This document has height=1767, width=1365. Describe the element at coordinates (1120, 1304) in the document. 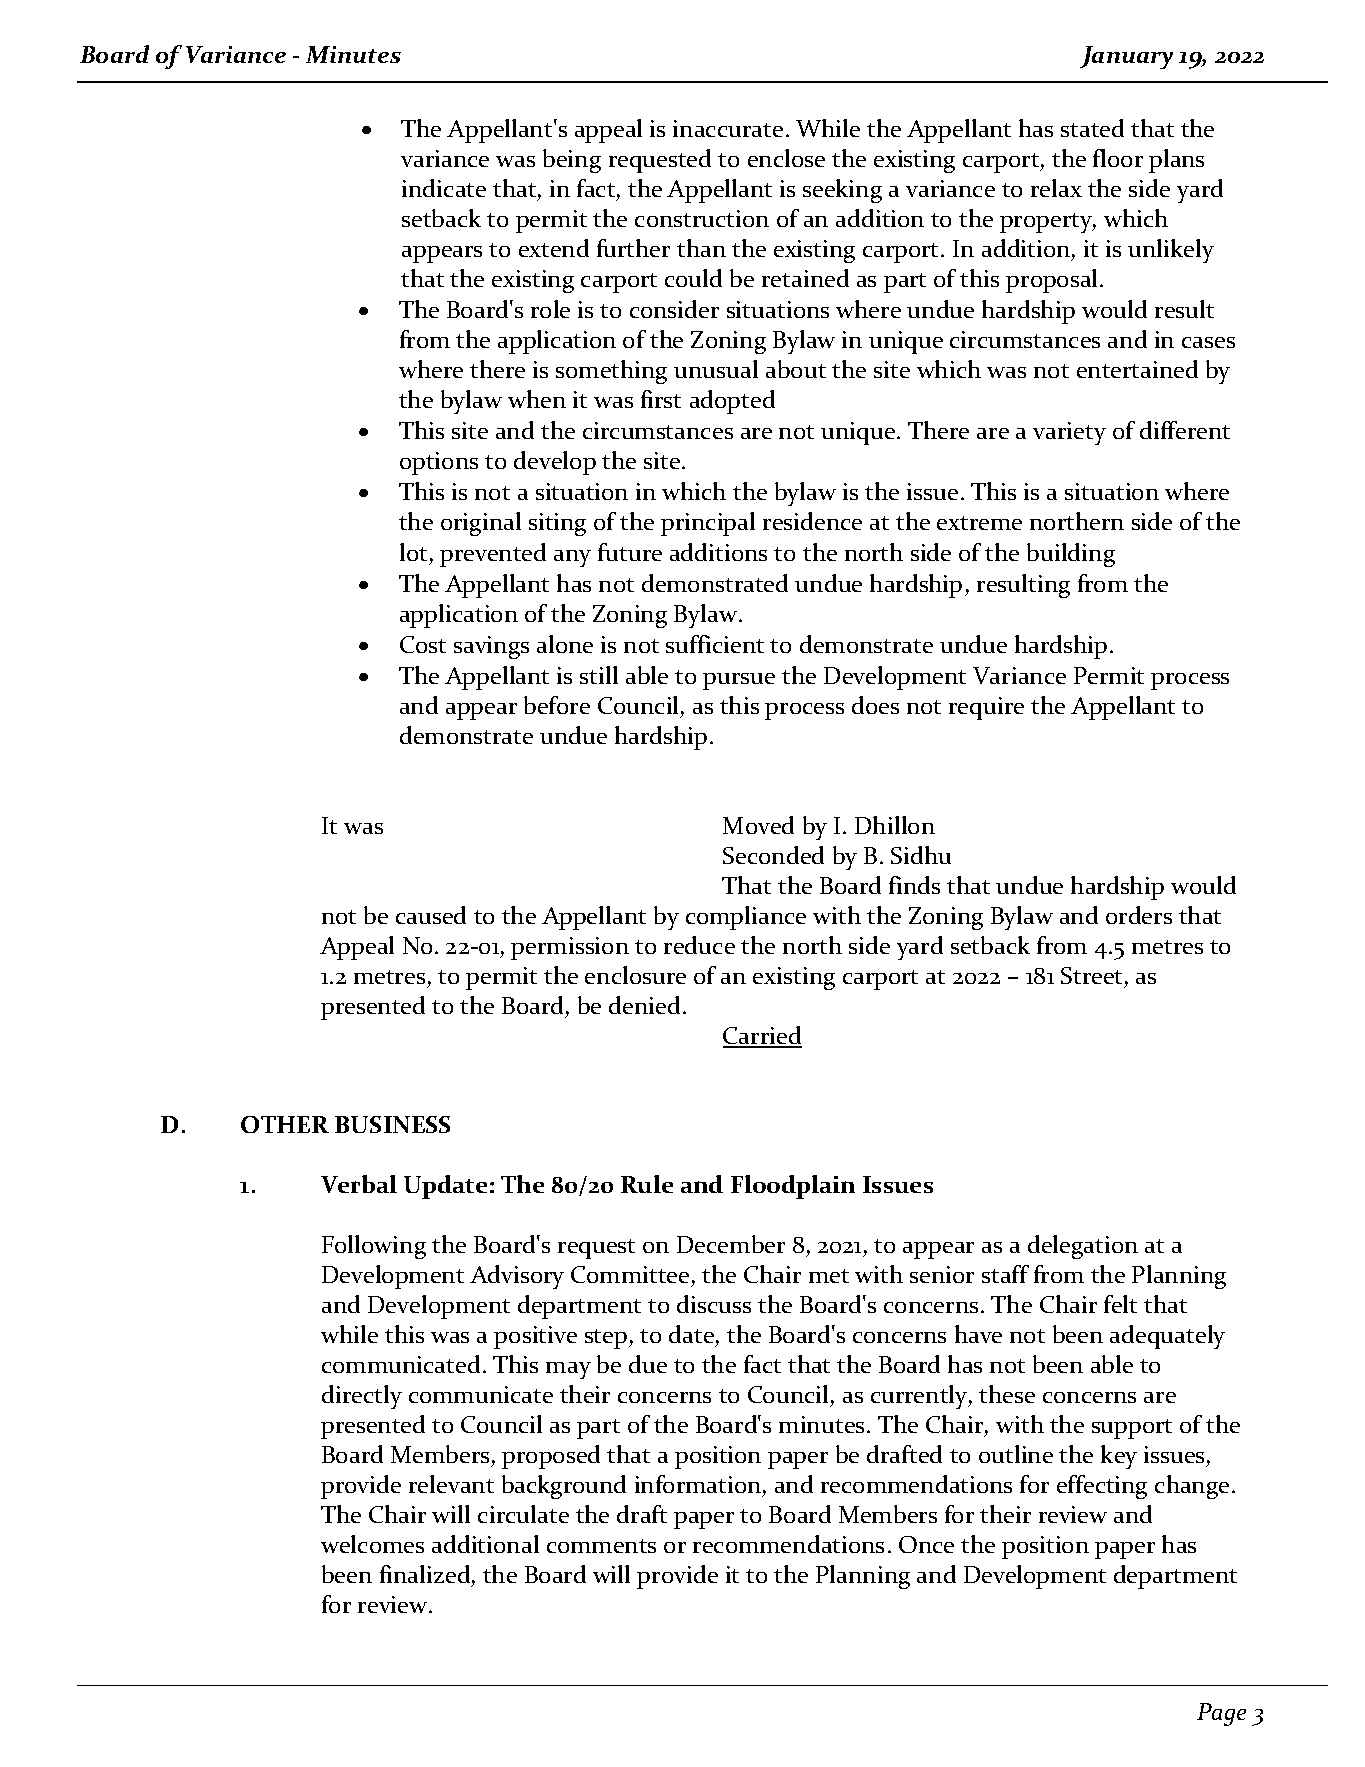

I see `felt` at that location.
